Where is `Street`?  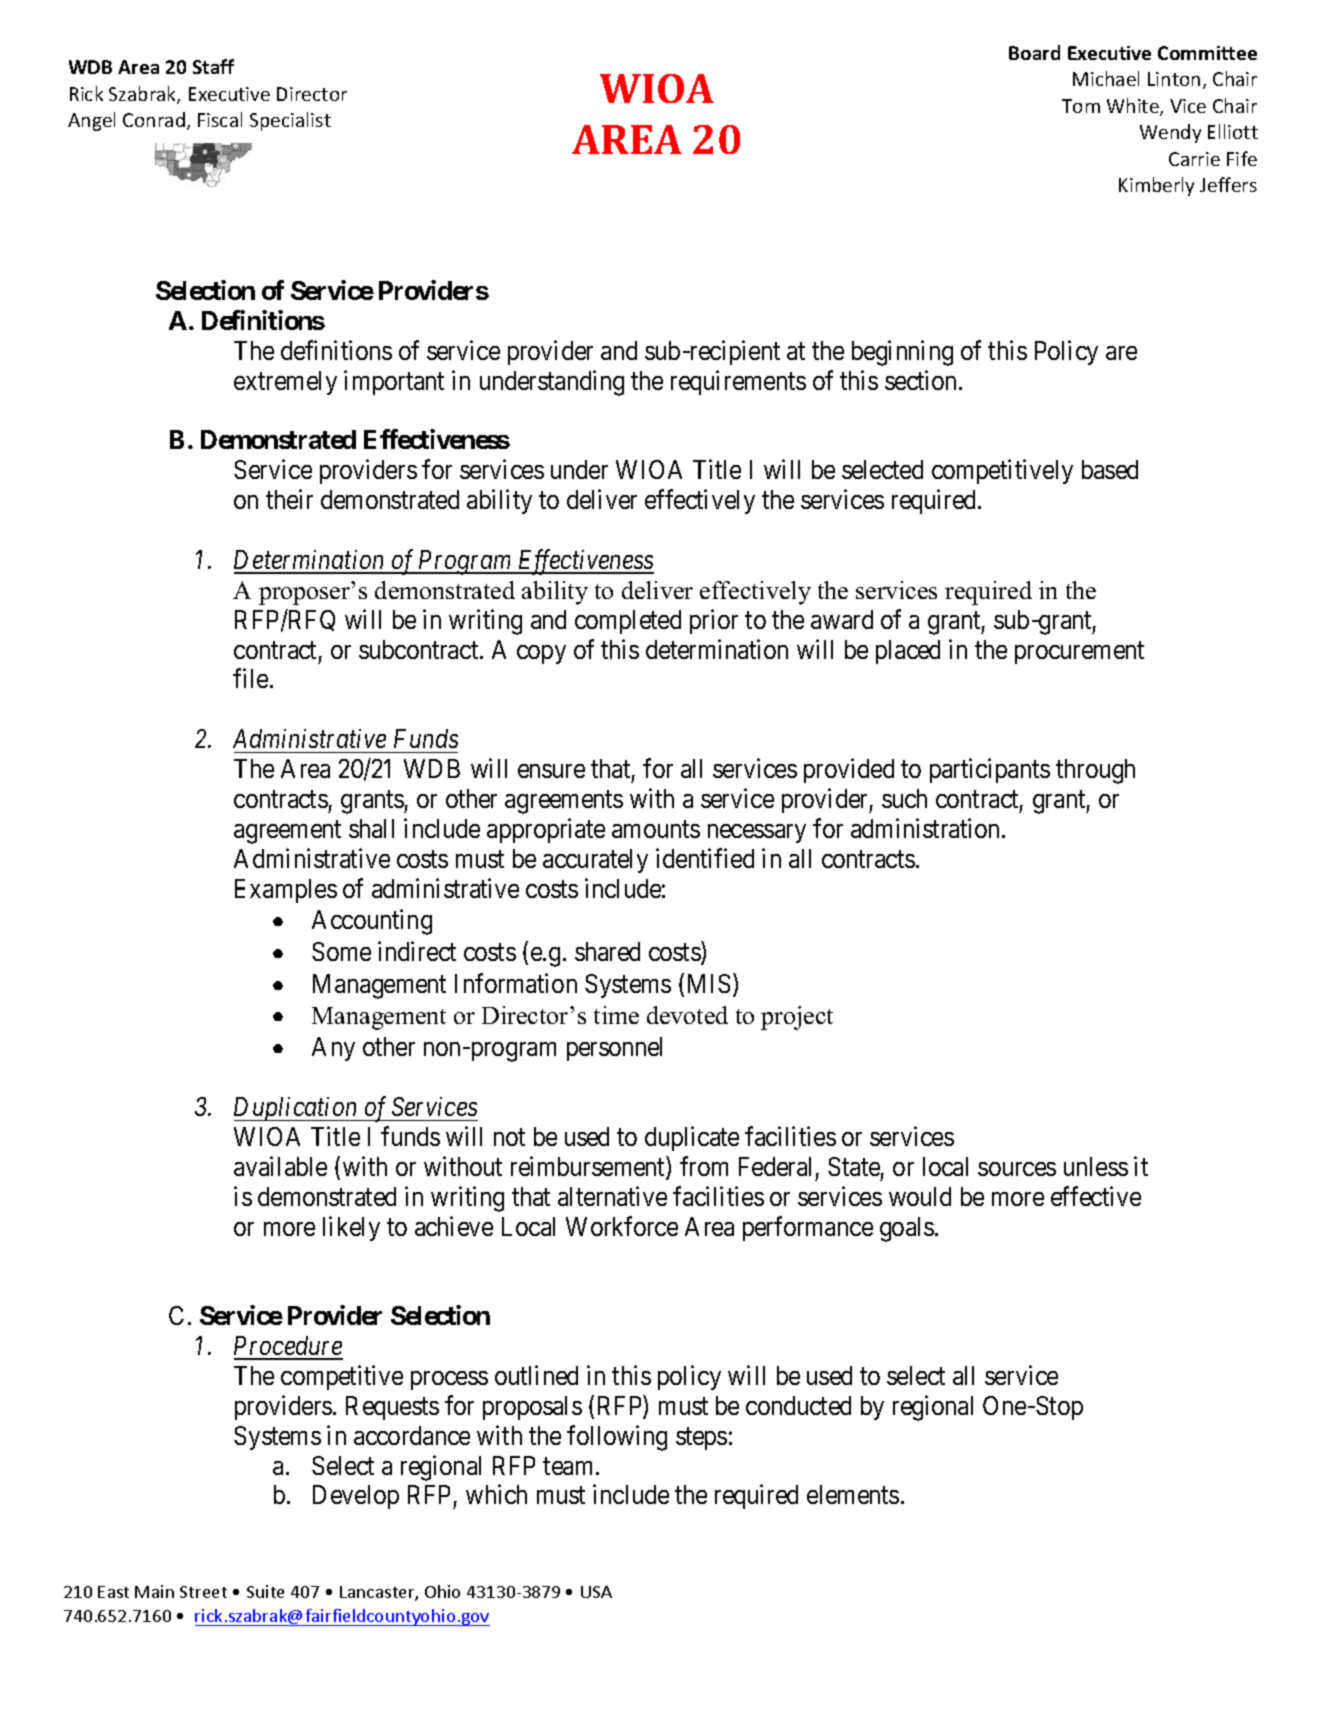 Street is located at coordinates (203, 1592).
